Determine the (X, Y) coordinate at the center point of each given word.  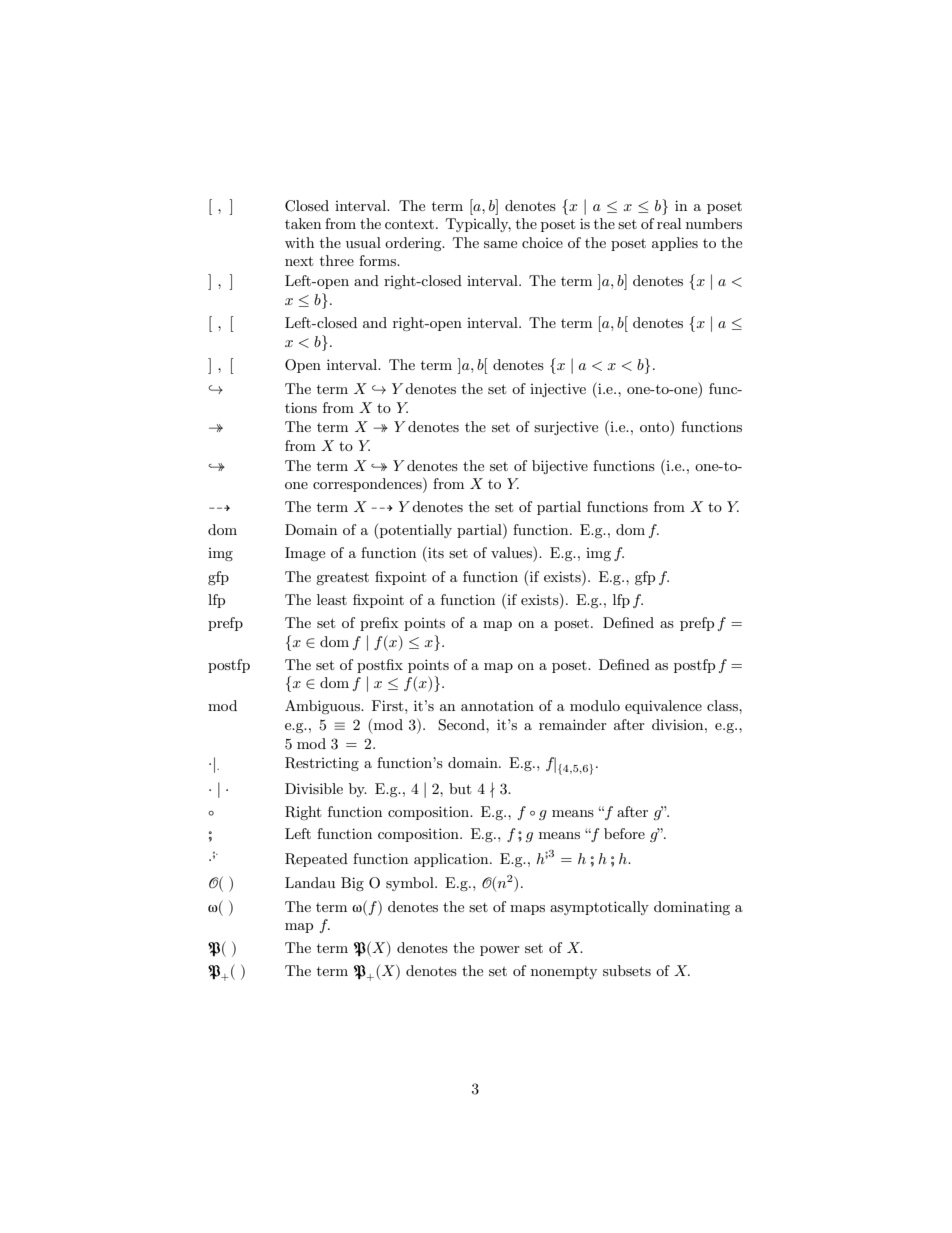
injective (558, 390)
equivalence (663, 707)
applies (675, 244)
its (435, 552)
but (460, 788)
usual (363, 242)
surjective (566, 428)
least (332, 599)
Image (305, 554)
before (624, 833)
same (500, 244)
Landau (310, 882)
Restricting (322, 764)
